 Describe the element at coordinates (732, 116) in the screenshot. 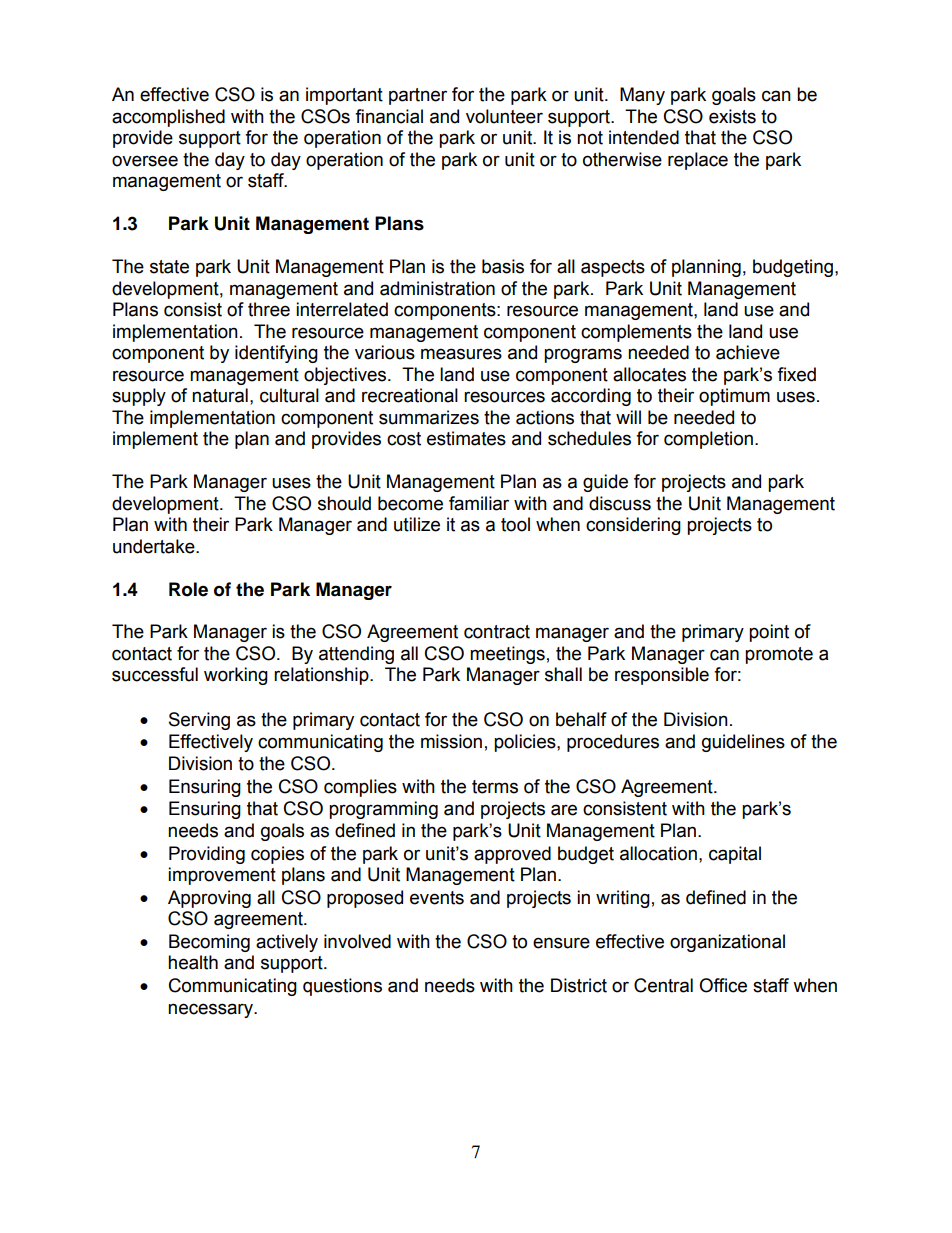

I see `exists` at that location.
